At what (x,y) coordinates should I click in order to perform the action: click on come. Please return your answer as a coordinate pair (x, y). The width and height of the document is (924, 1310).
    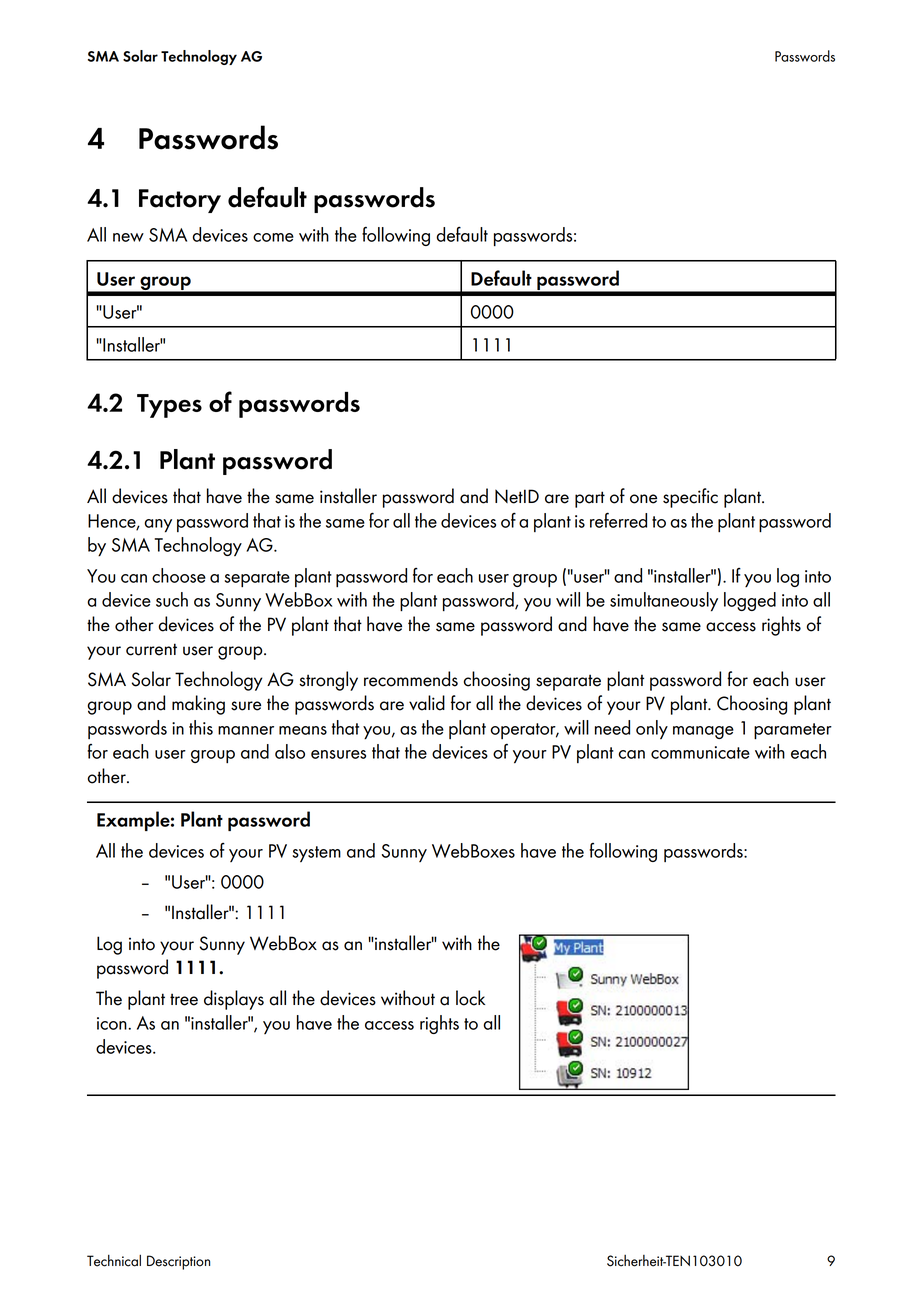
    Looking at the image, I should click on (273, 237).
